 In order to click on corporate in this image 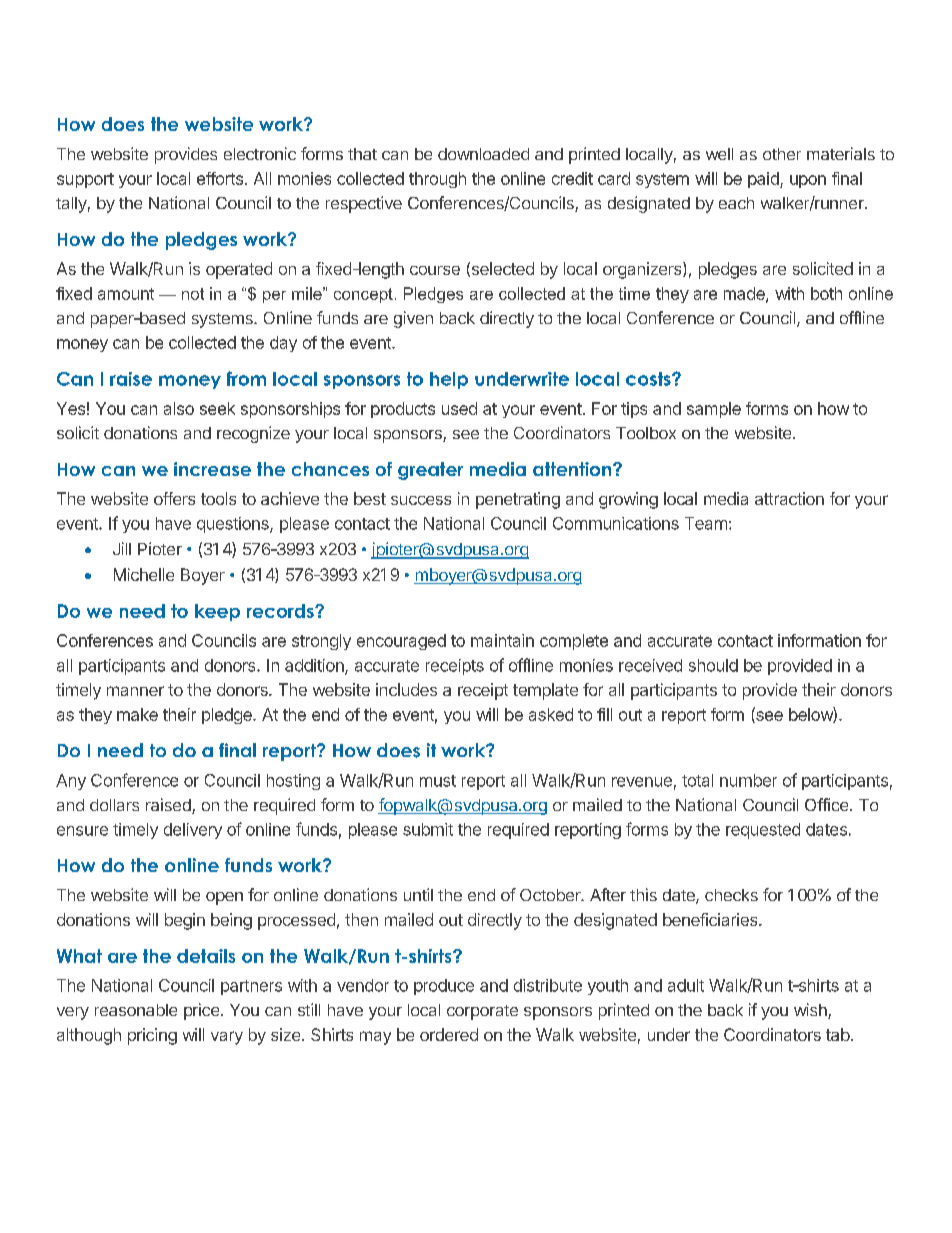, I will do `click(482, 1012)`.
